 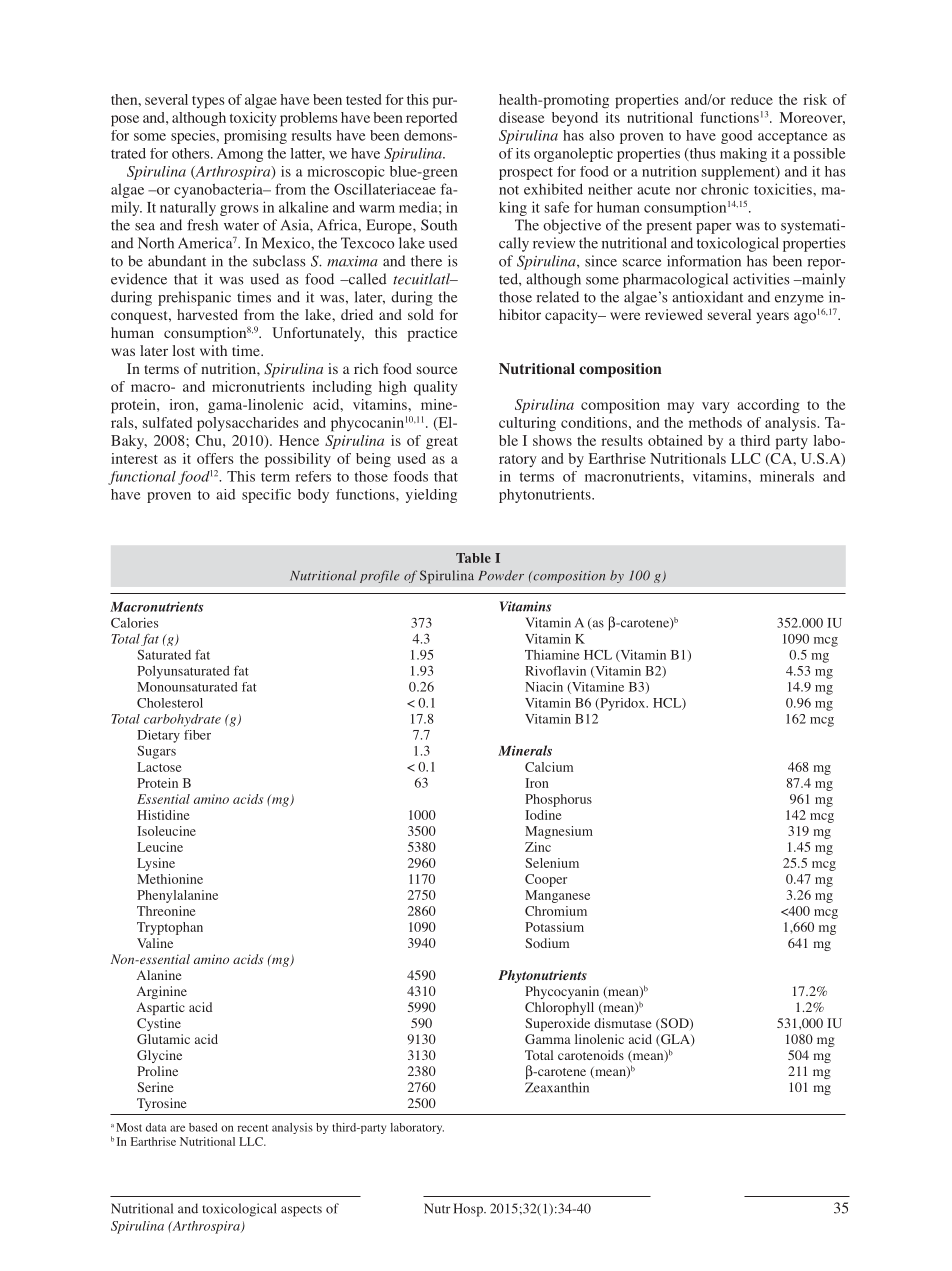 I want to click on carotenoids, so click(x=591, y=1055).
